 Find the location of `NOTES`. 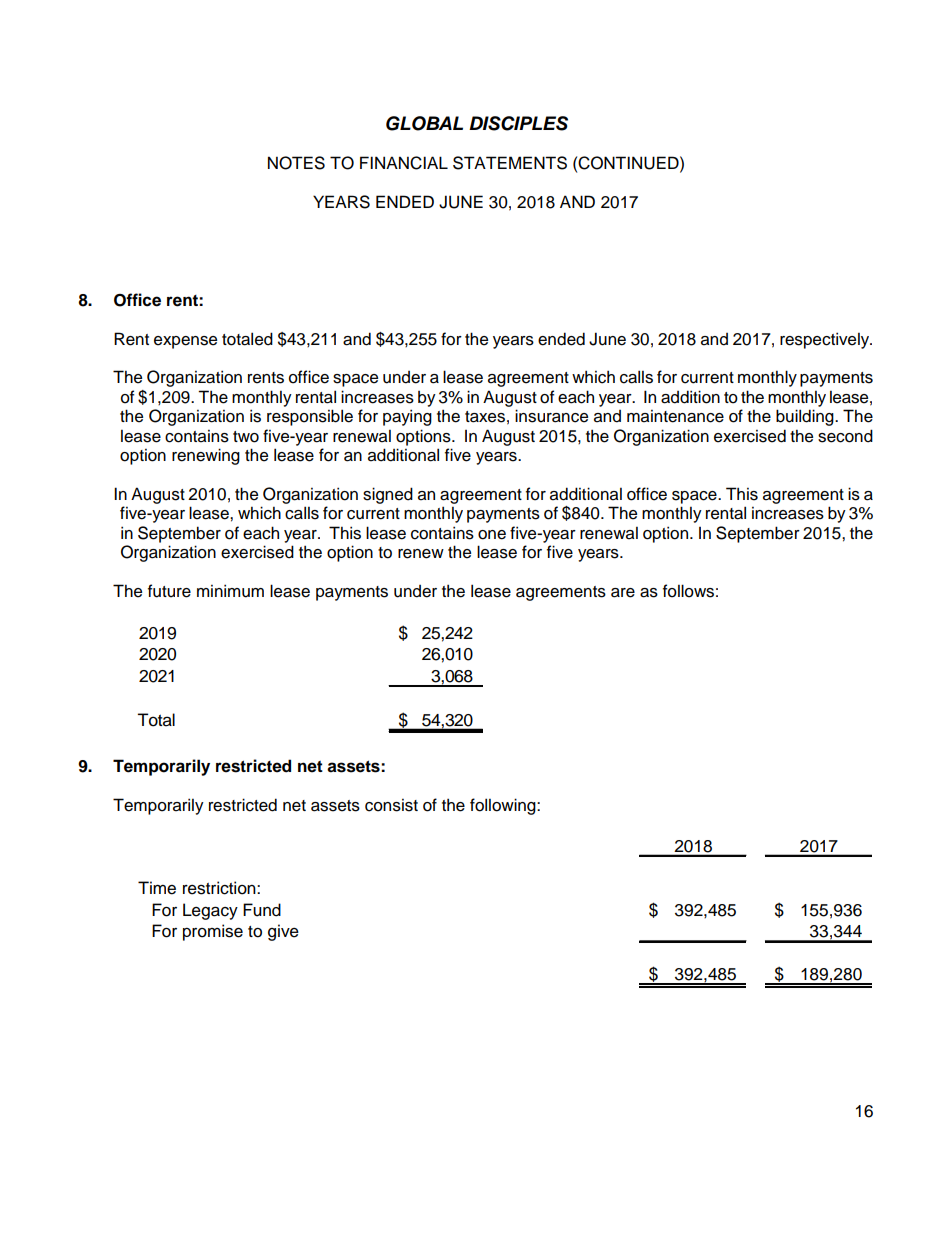

NOTES is located at coordinates (296, 163).
